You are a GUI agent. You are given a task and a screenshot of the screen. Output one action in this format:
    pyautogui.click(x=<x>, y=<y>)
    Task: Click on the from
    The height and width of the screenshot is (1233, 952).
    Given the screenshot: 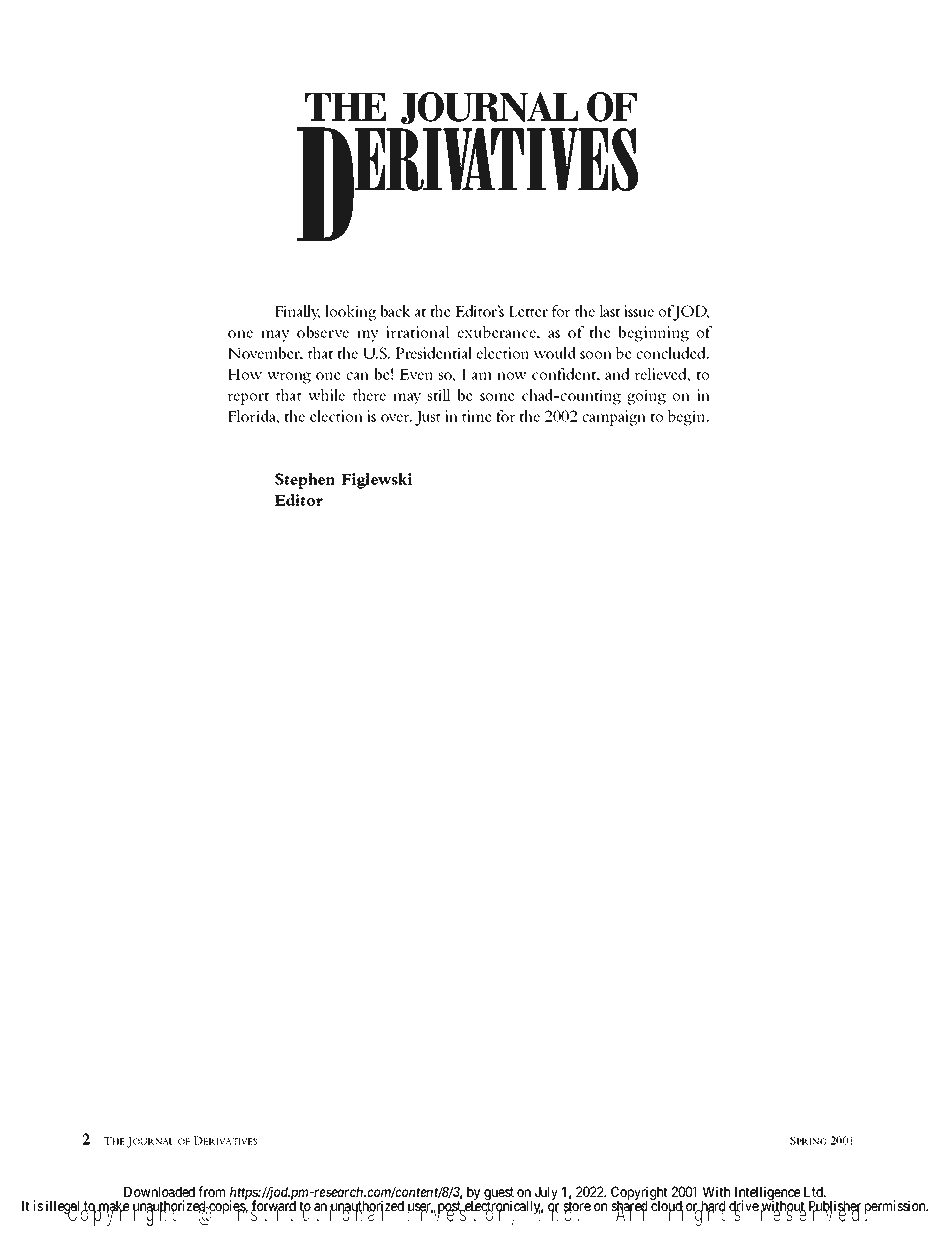 What is the action you would take?
    pyautogui.click(x=211, y=1191)
